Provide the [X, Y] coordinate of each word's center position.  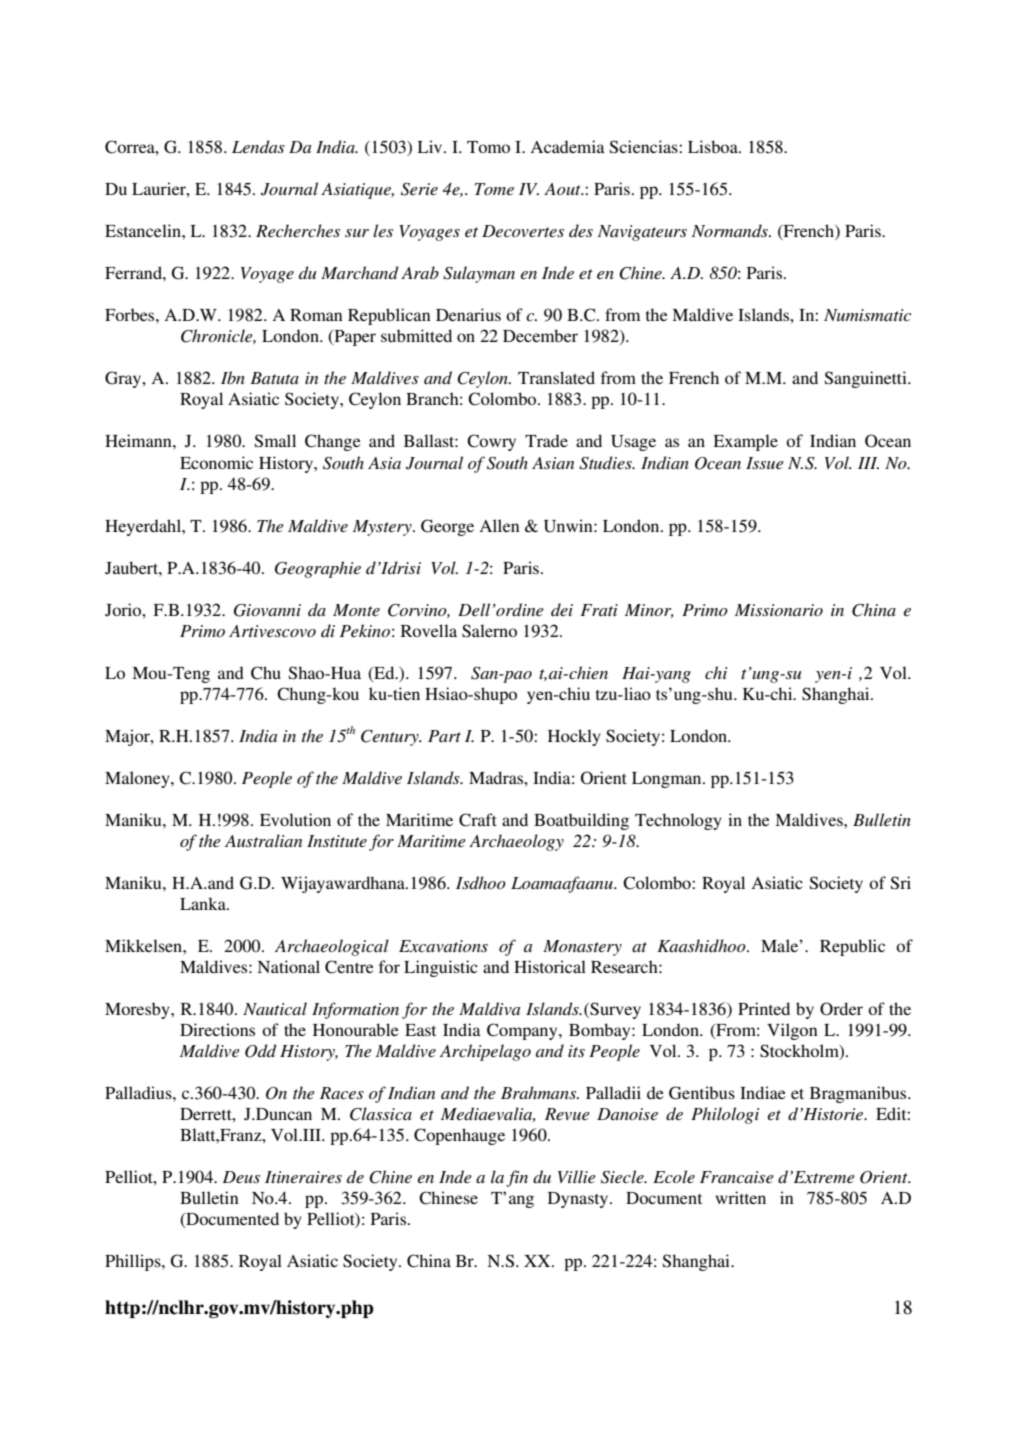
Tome [494, 189]
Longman [668, 780]
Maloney [138, 779]
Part [444, 736]
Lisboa [714, 146]
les [383, 230]
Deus [241, 1177]
